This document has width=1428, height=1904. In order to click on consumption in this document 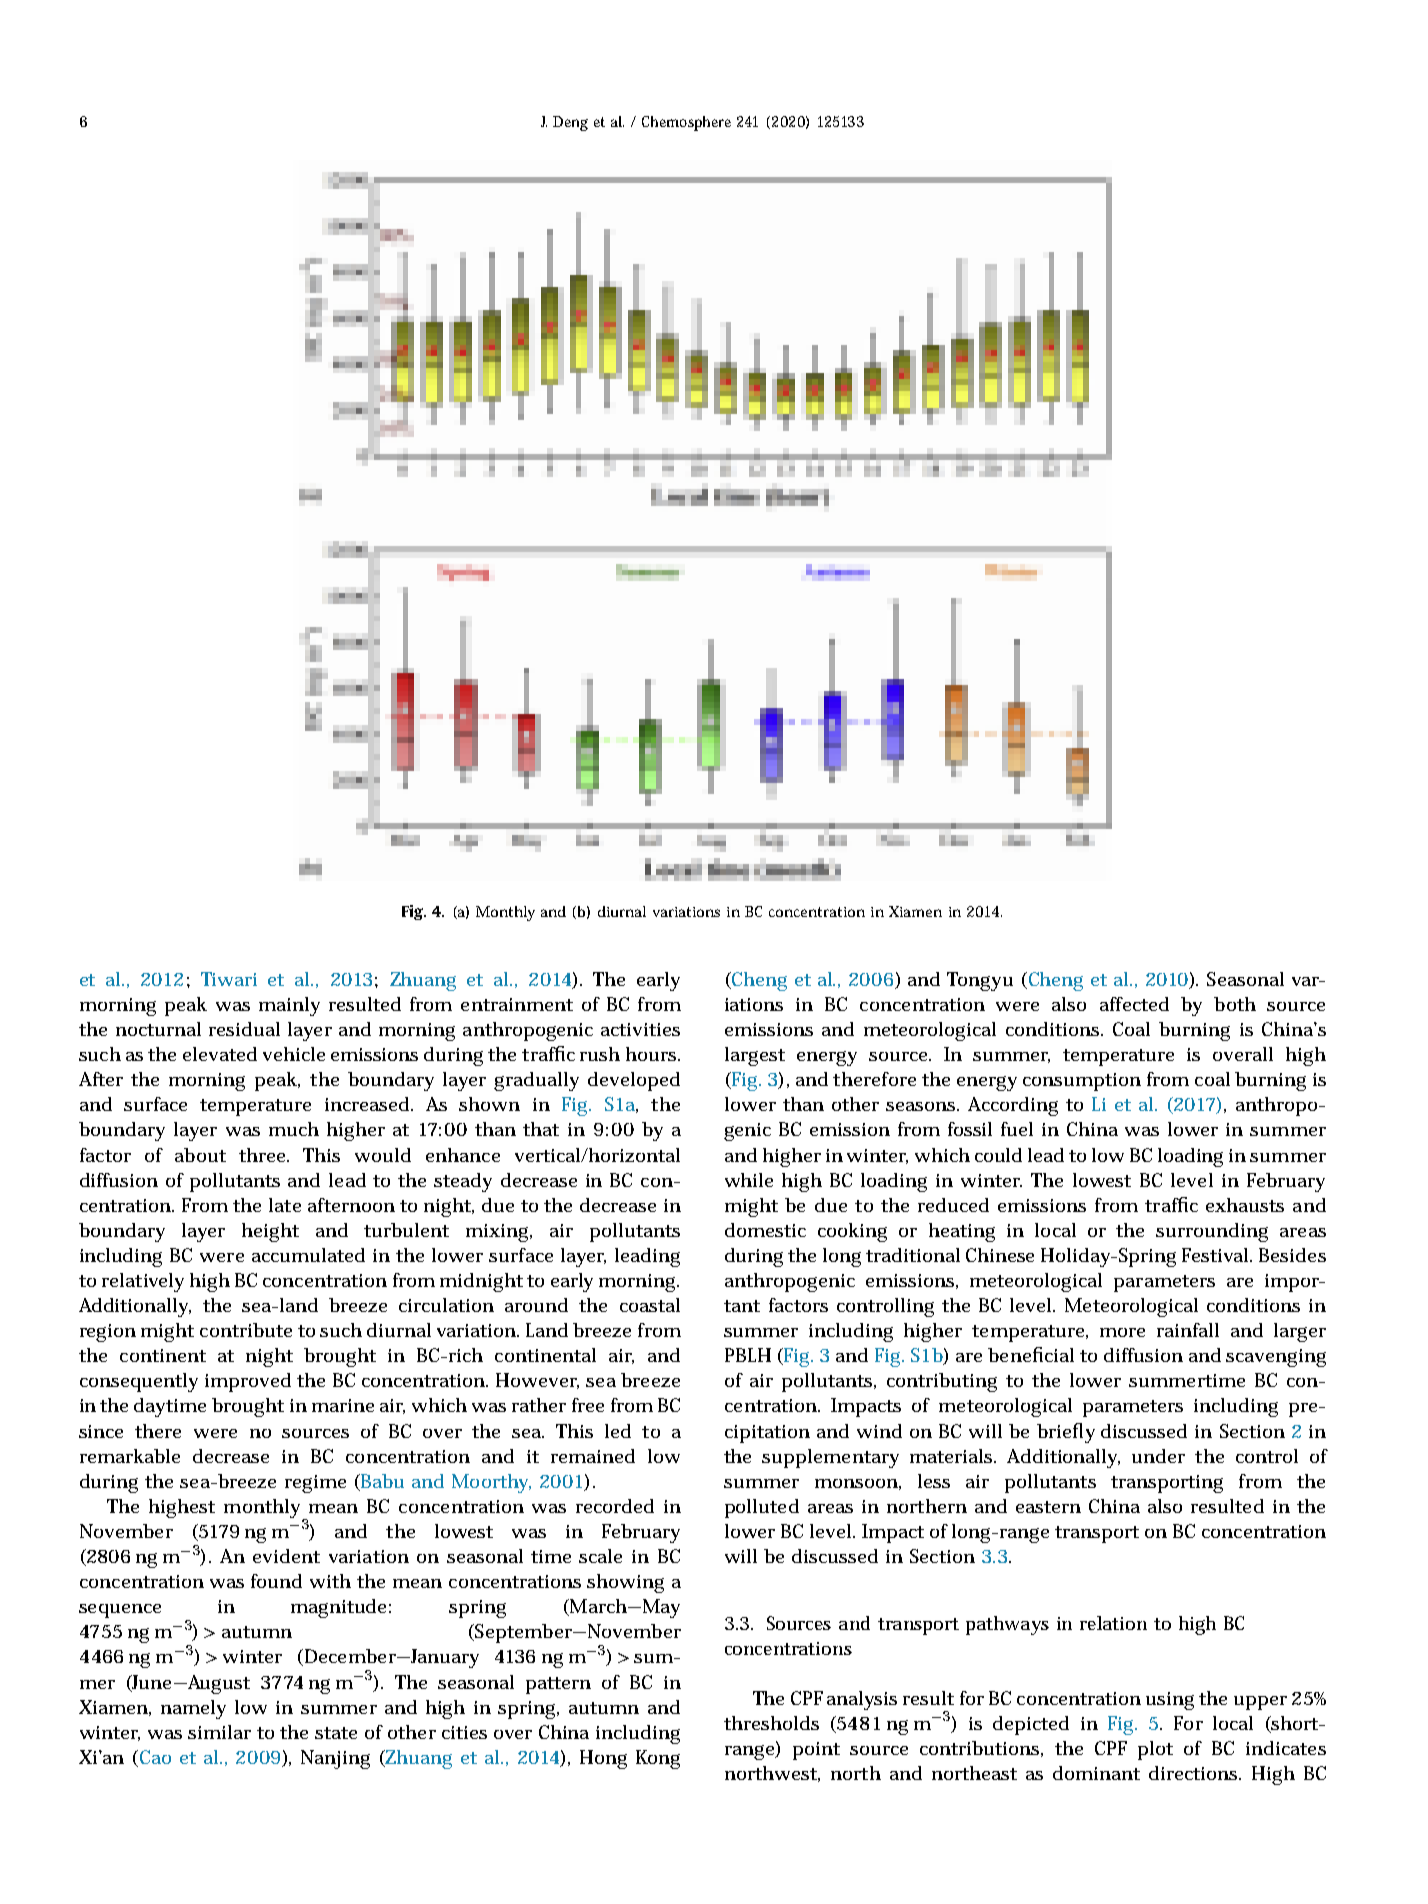, I will do `click(1082, 1082)`.
